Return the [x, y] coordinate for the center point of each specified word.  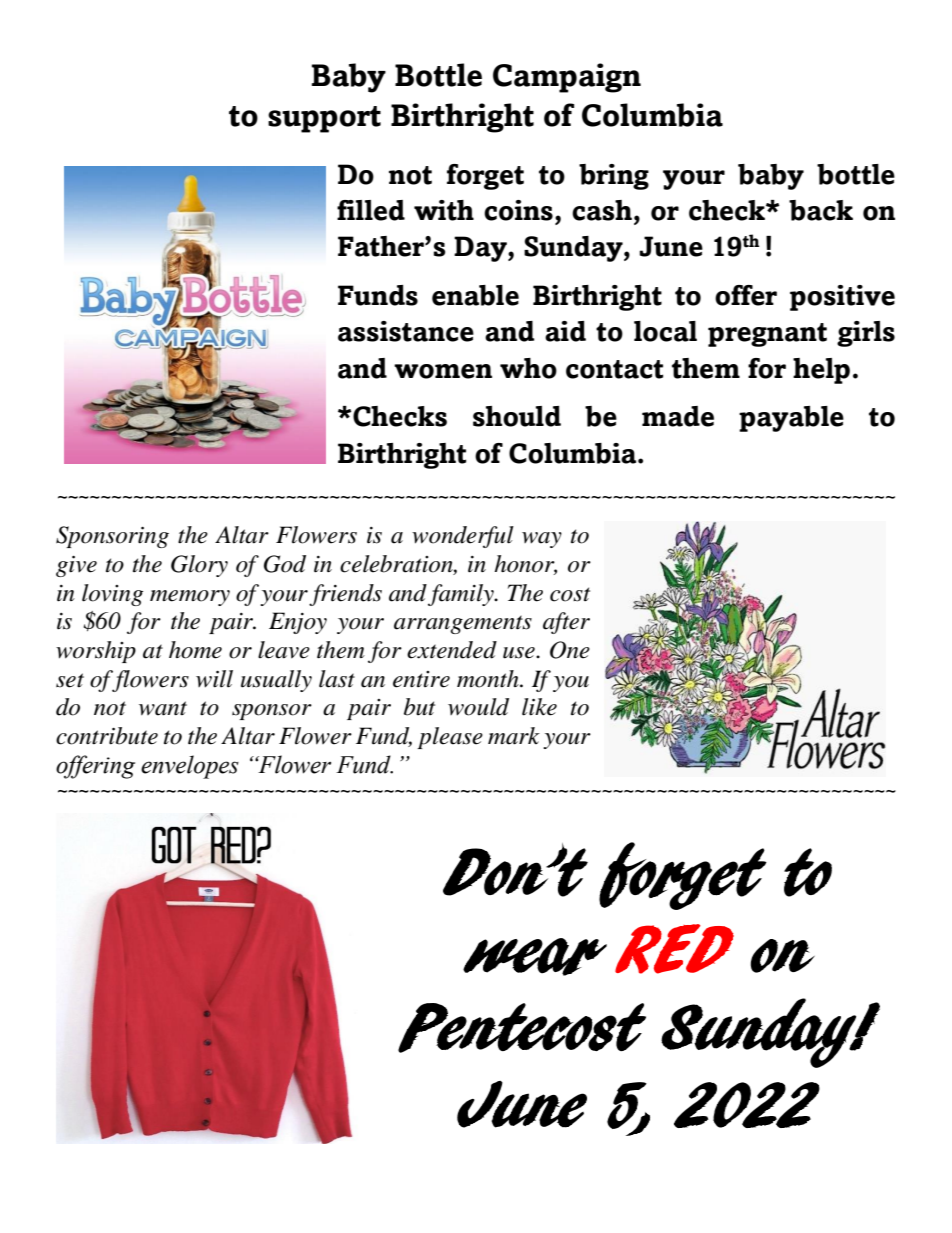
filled [371, 210]
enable [475, 295]
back [821, 210]
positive [842, 298]
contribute [107, 736]
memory [190, 598]
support [324, 119]
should [517, 416]
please [450, 738]
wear [535, 957]
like [539, 707]
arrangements [463, 624]
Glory [199, 566]
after [566, 623]
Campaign [567, 78]
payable [791, 419]
